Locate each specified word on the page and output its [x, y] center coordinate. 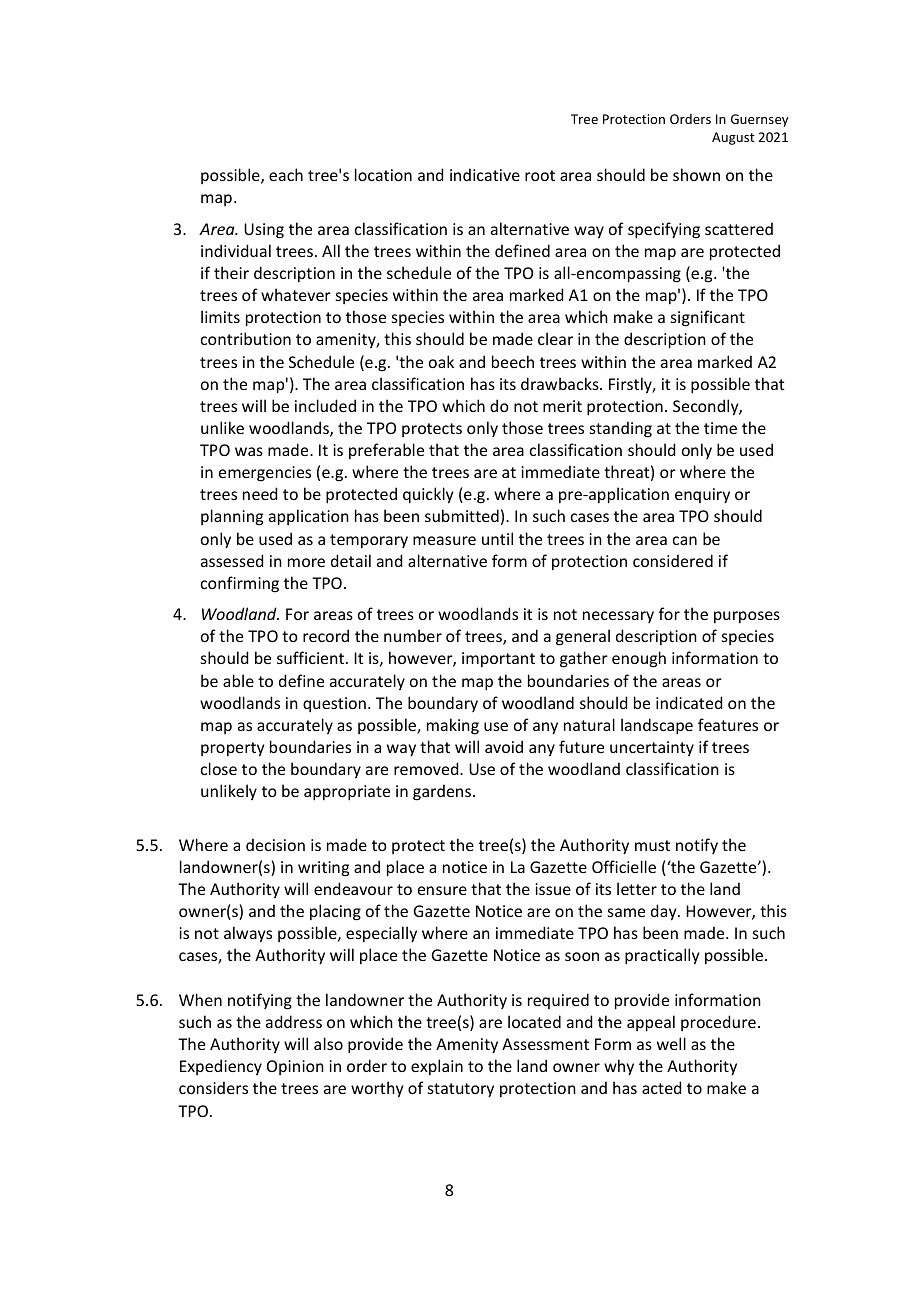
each [286, 174]
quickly [428, 495]
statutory [461, 1090]
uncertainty [652, 748]
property [232, 749]
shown [696, 174]
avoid [504, 746]
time [720, 428]
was [249, 451]
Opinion [295, 1067]
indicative [485, 174]
